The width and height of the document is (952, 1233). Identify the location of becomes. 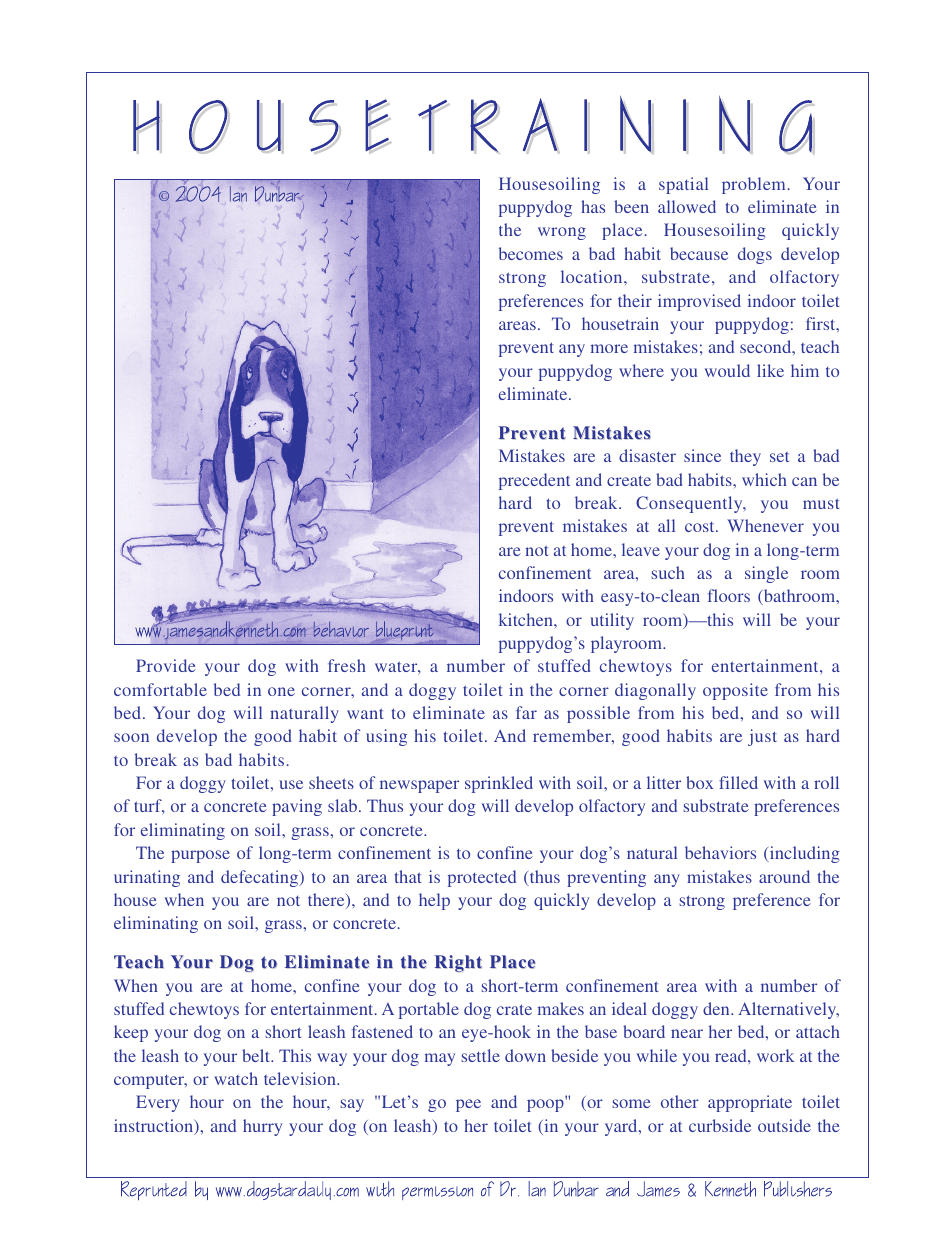
(531, 253).
